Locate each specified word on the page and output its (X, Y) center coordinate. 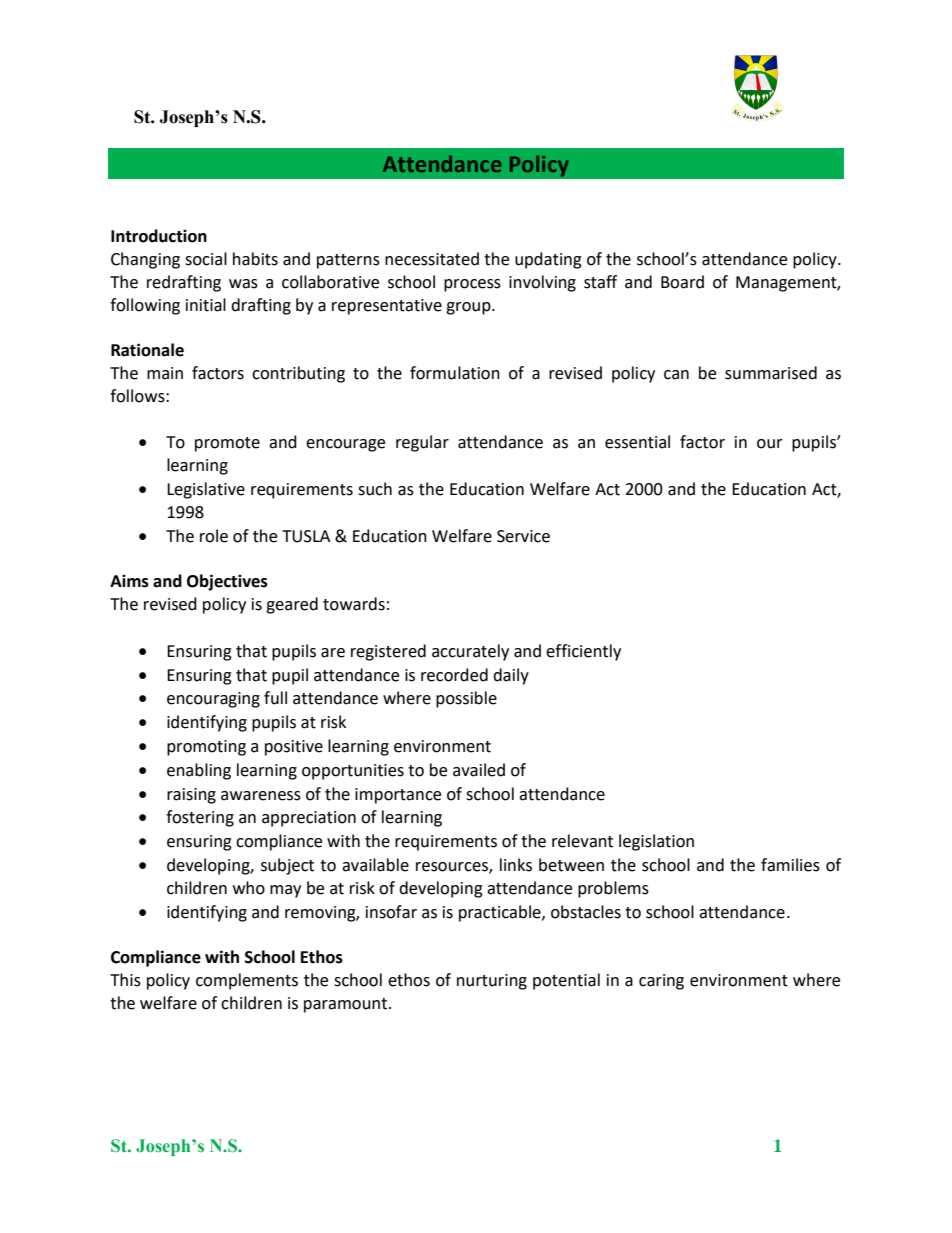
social (206, 259)
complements (247, 981)
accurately (470, 652)
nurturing (492, 982)
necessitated (432, 259)
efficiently (583, 652)
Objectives (227, 582)
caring (661, 982)
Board (682, 282)
